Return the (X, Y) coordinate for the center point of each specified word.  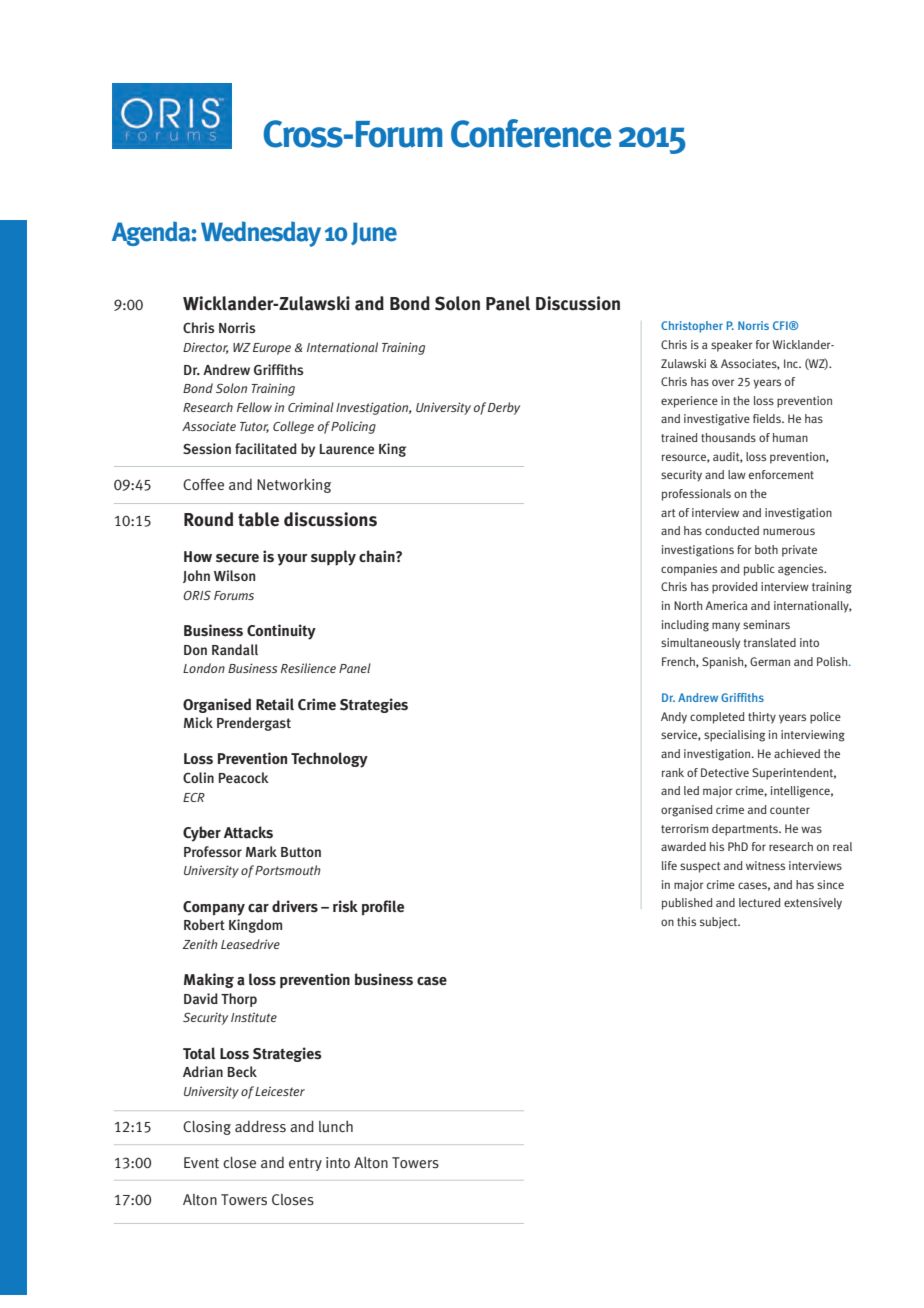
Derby (504, 408)
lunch (336, 1126)
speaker (731, 346)
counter (790, 810)
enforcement (781, 474)
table (258, 519)
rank (673, 772)
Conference (531, 133)
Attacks (248, 832)
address (260, 1126)
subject (720, 922)
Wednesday (261, 234)
